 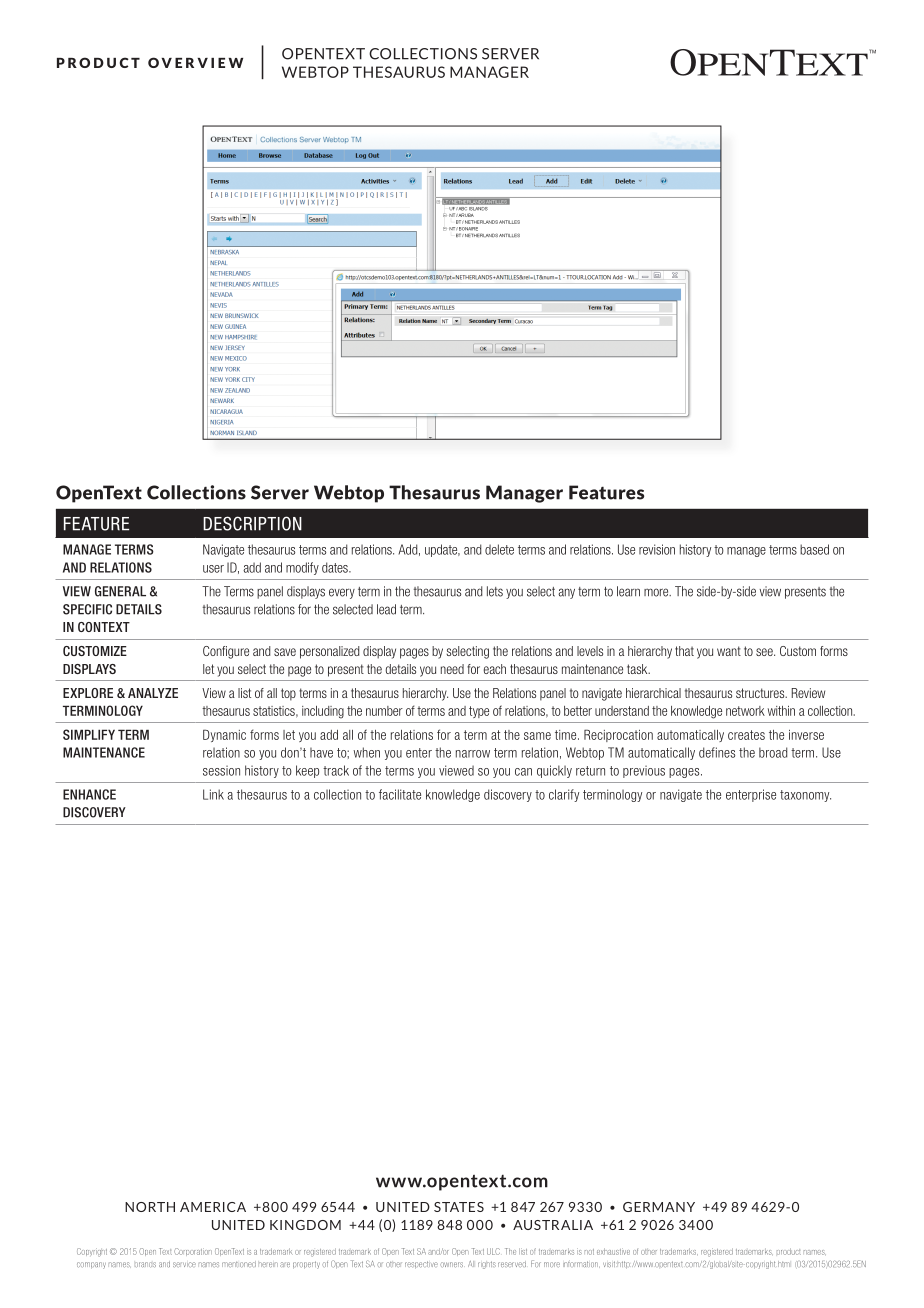 I want to click on Corporation, so click(x=193, y=1252).
